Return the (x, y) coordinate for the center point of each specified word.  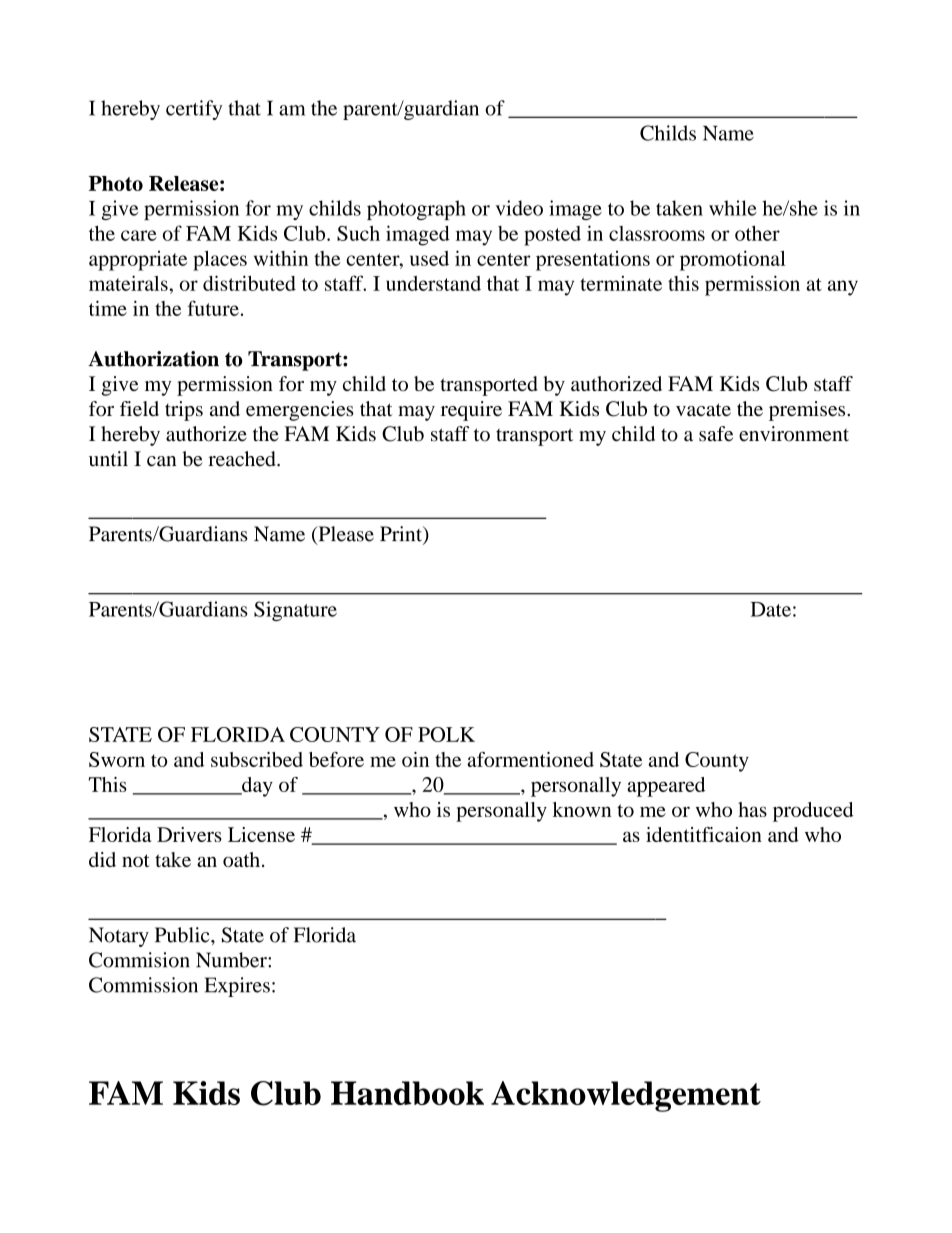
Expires (237, 987)
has (752, 809)
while (733, 208)
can (161, 461)
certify (194, 110)
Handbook (407, 1093)
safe (716, 434)
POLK (446, 734)
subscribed (257, 759)
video (519, 208)
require (471, 411)
